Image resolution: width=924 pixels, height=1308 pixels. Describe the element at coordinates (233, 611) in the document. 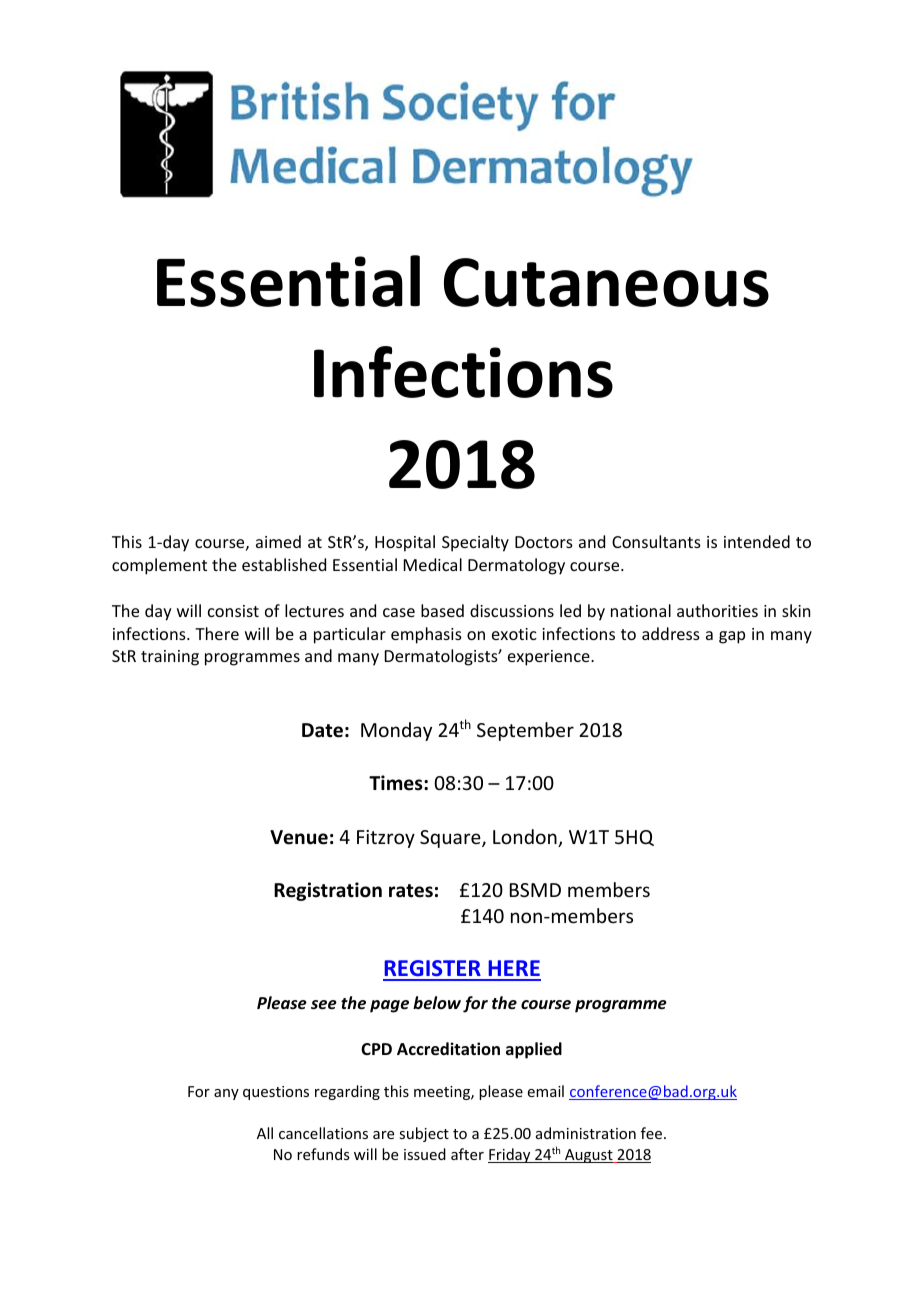

I see `consist` at that location.
